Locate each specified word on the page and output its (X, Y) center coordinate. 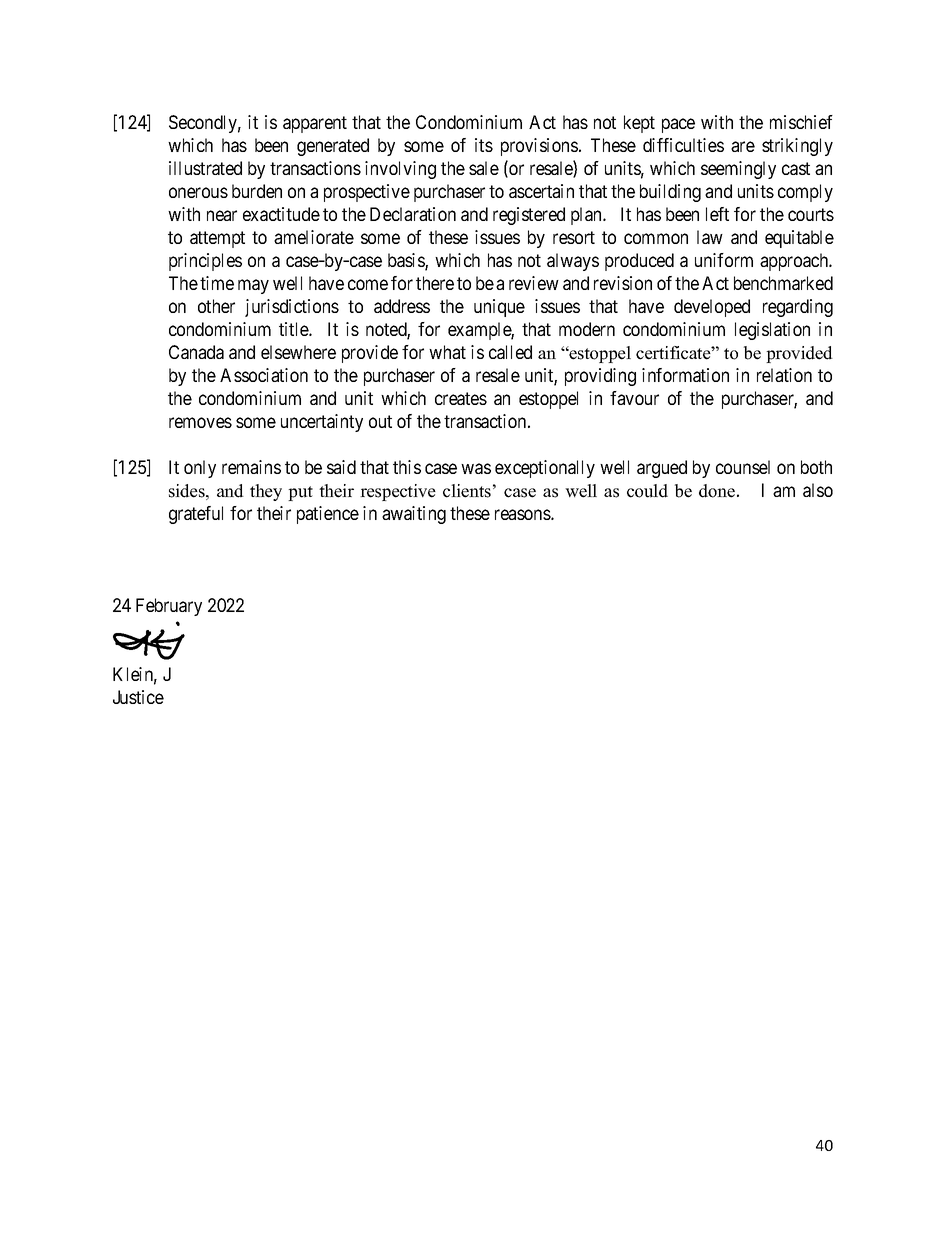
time (217, 283)
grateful (196, 515)
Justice (138, 697)
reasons (523, 514)
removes (200, 422)
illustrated (205, 168)
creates (461, 398)
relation (784, 375)
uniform (724, 260)
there (435, 283)
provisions (539, 147)
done (717, 491)
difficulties (683, 145)
